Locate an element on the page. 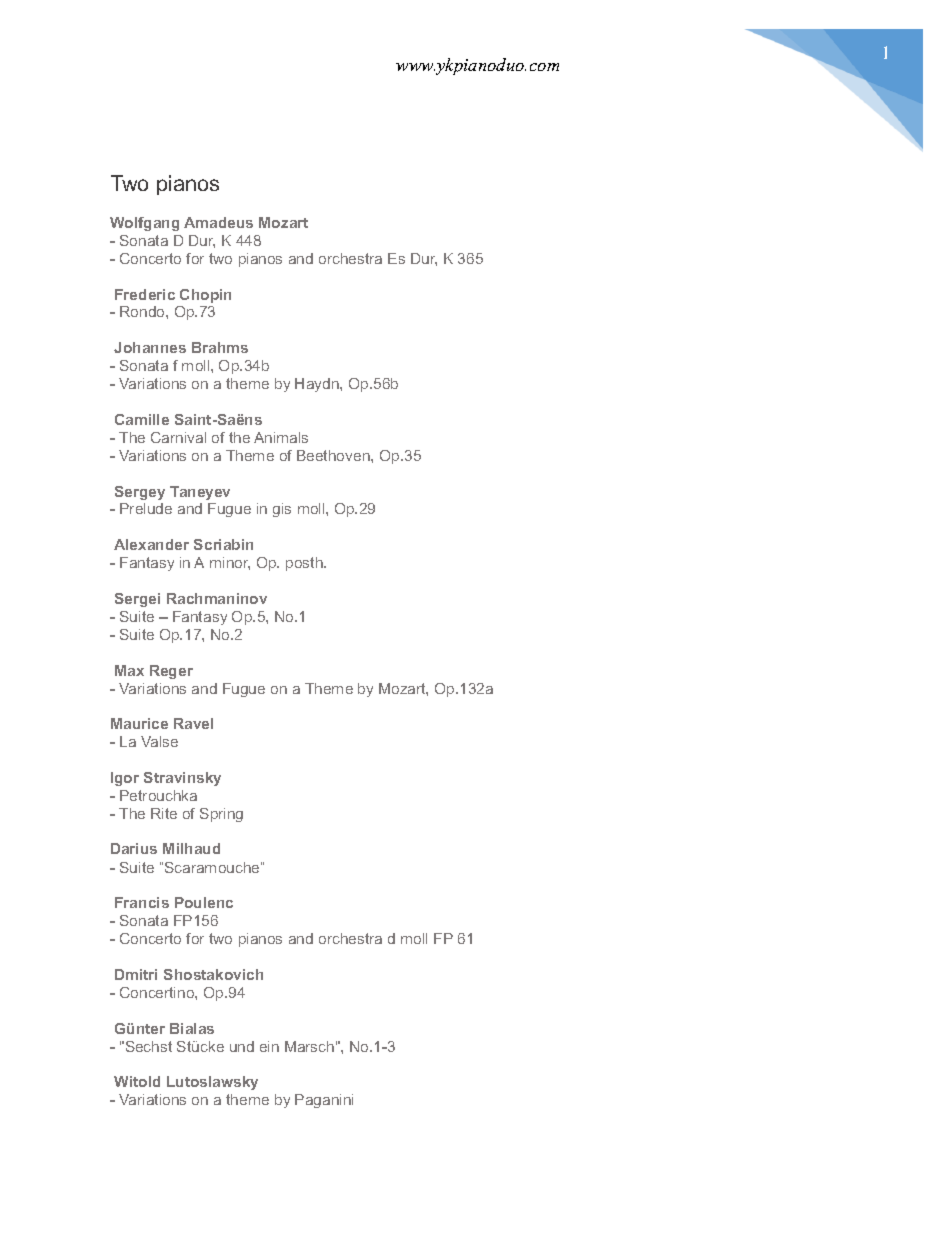 This image has height=1233, width=952. minor is located at coordinates (230, 563).
